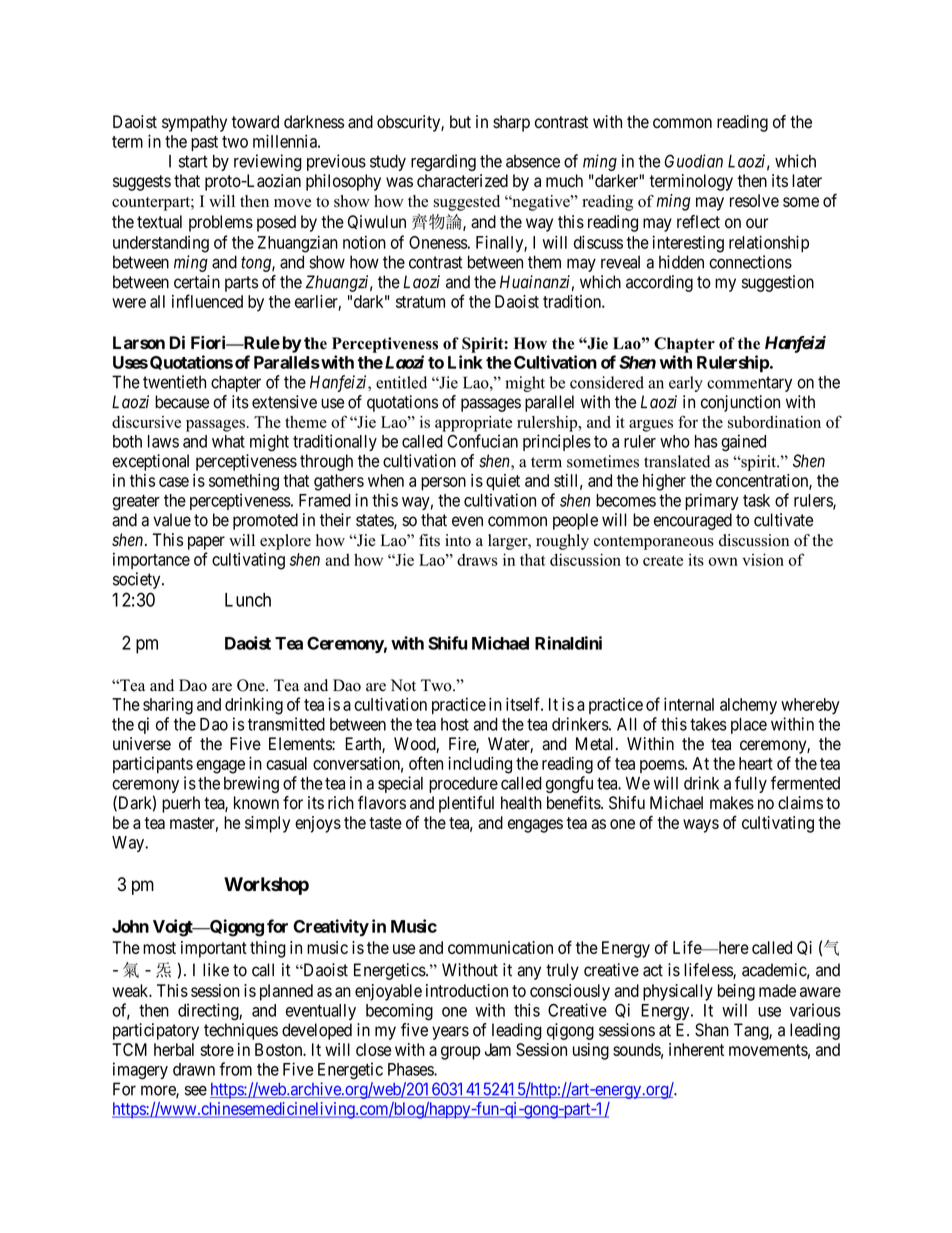  I want to click on task, so click(756, 500).
